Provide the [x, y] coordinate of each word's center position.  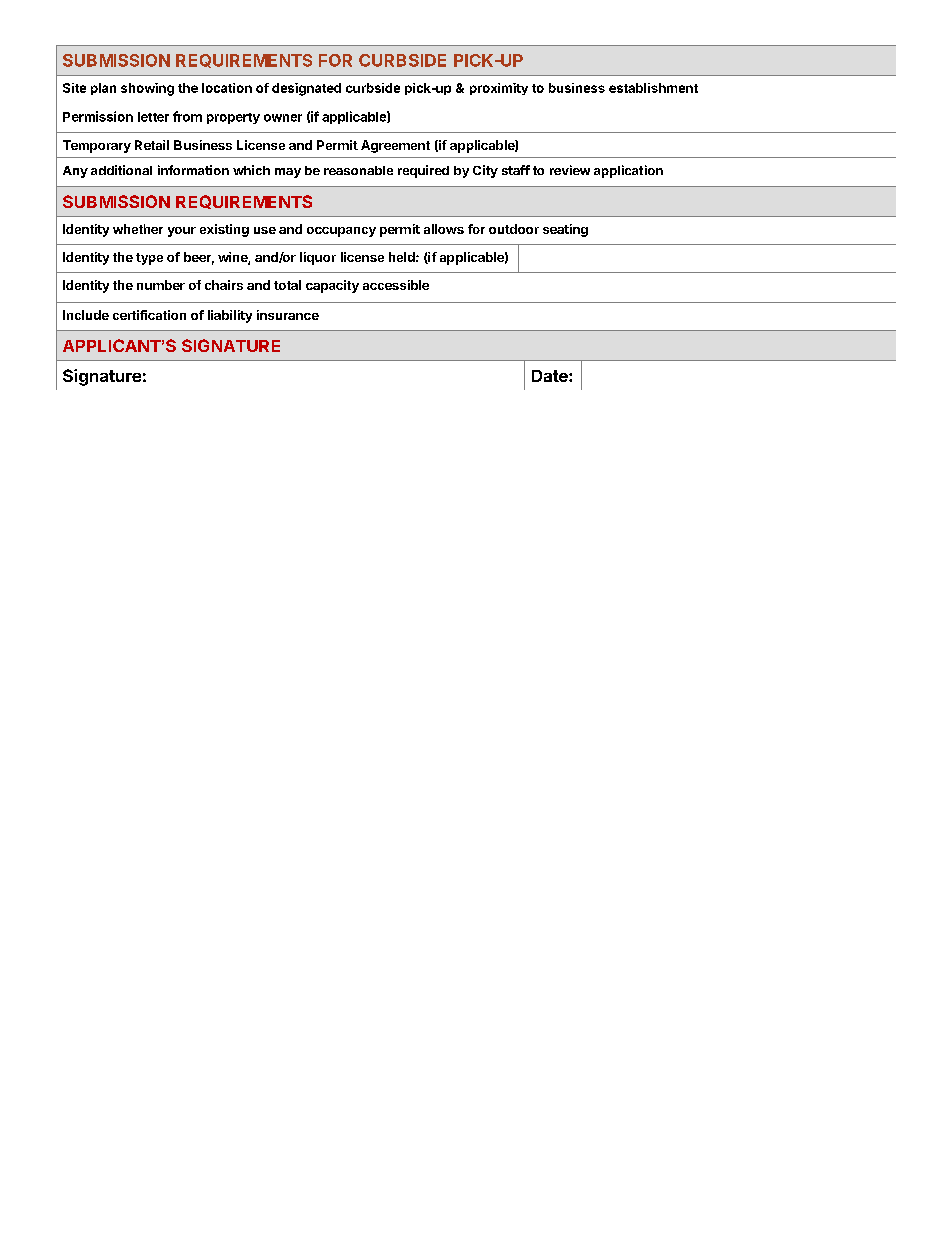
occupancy [341, 232]
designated [306, 89]
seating [565, 230]
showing [147, 89]
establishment [653, 88]
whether [138, 229]
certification [149, 315]
